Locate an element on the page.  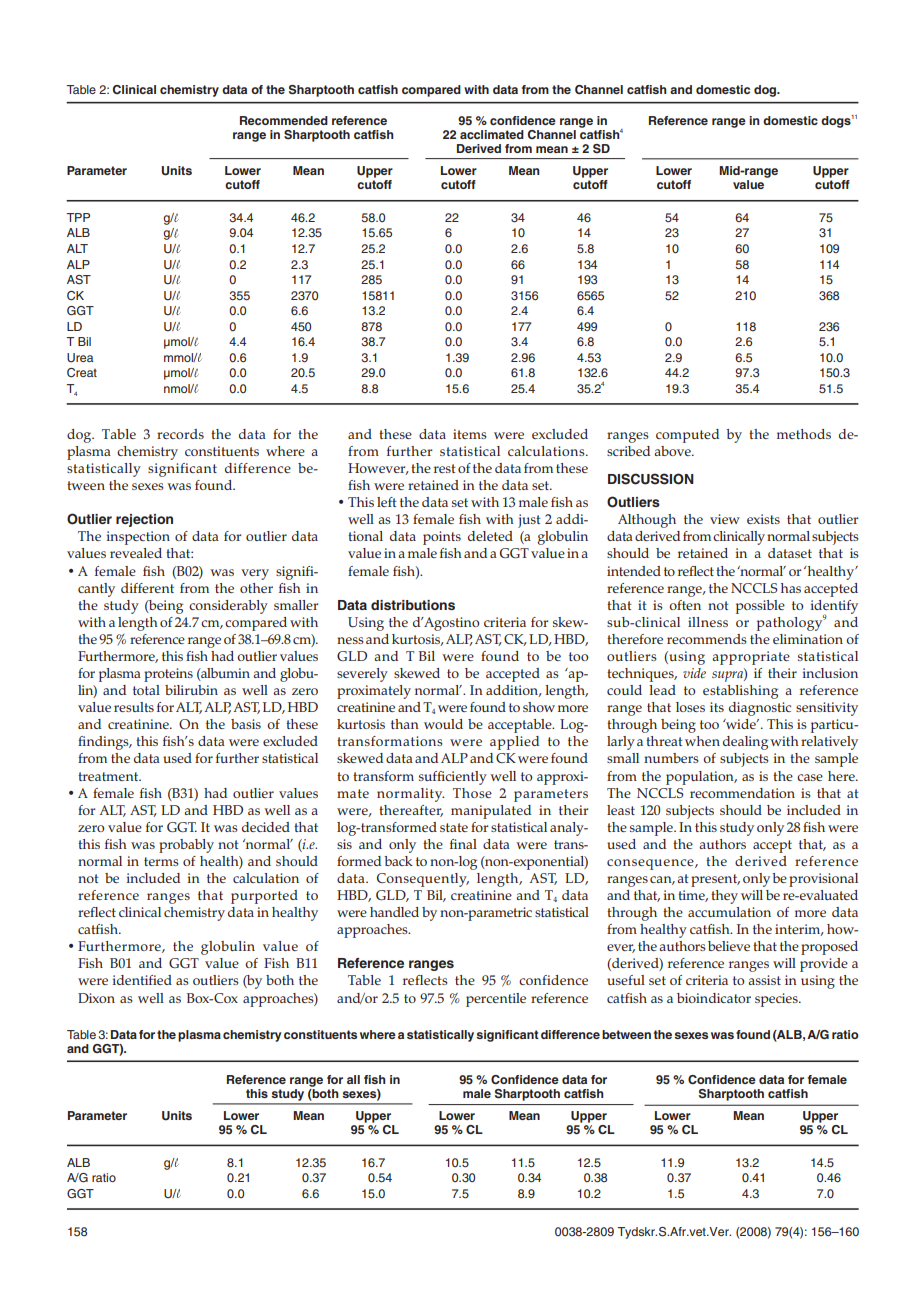
has is located at coordinates (791, 588).
